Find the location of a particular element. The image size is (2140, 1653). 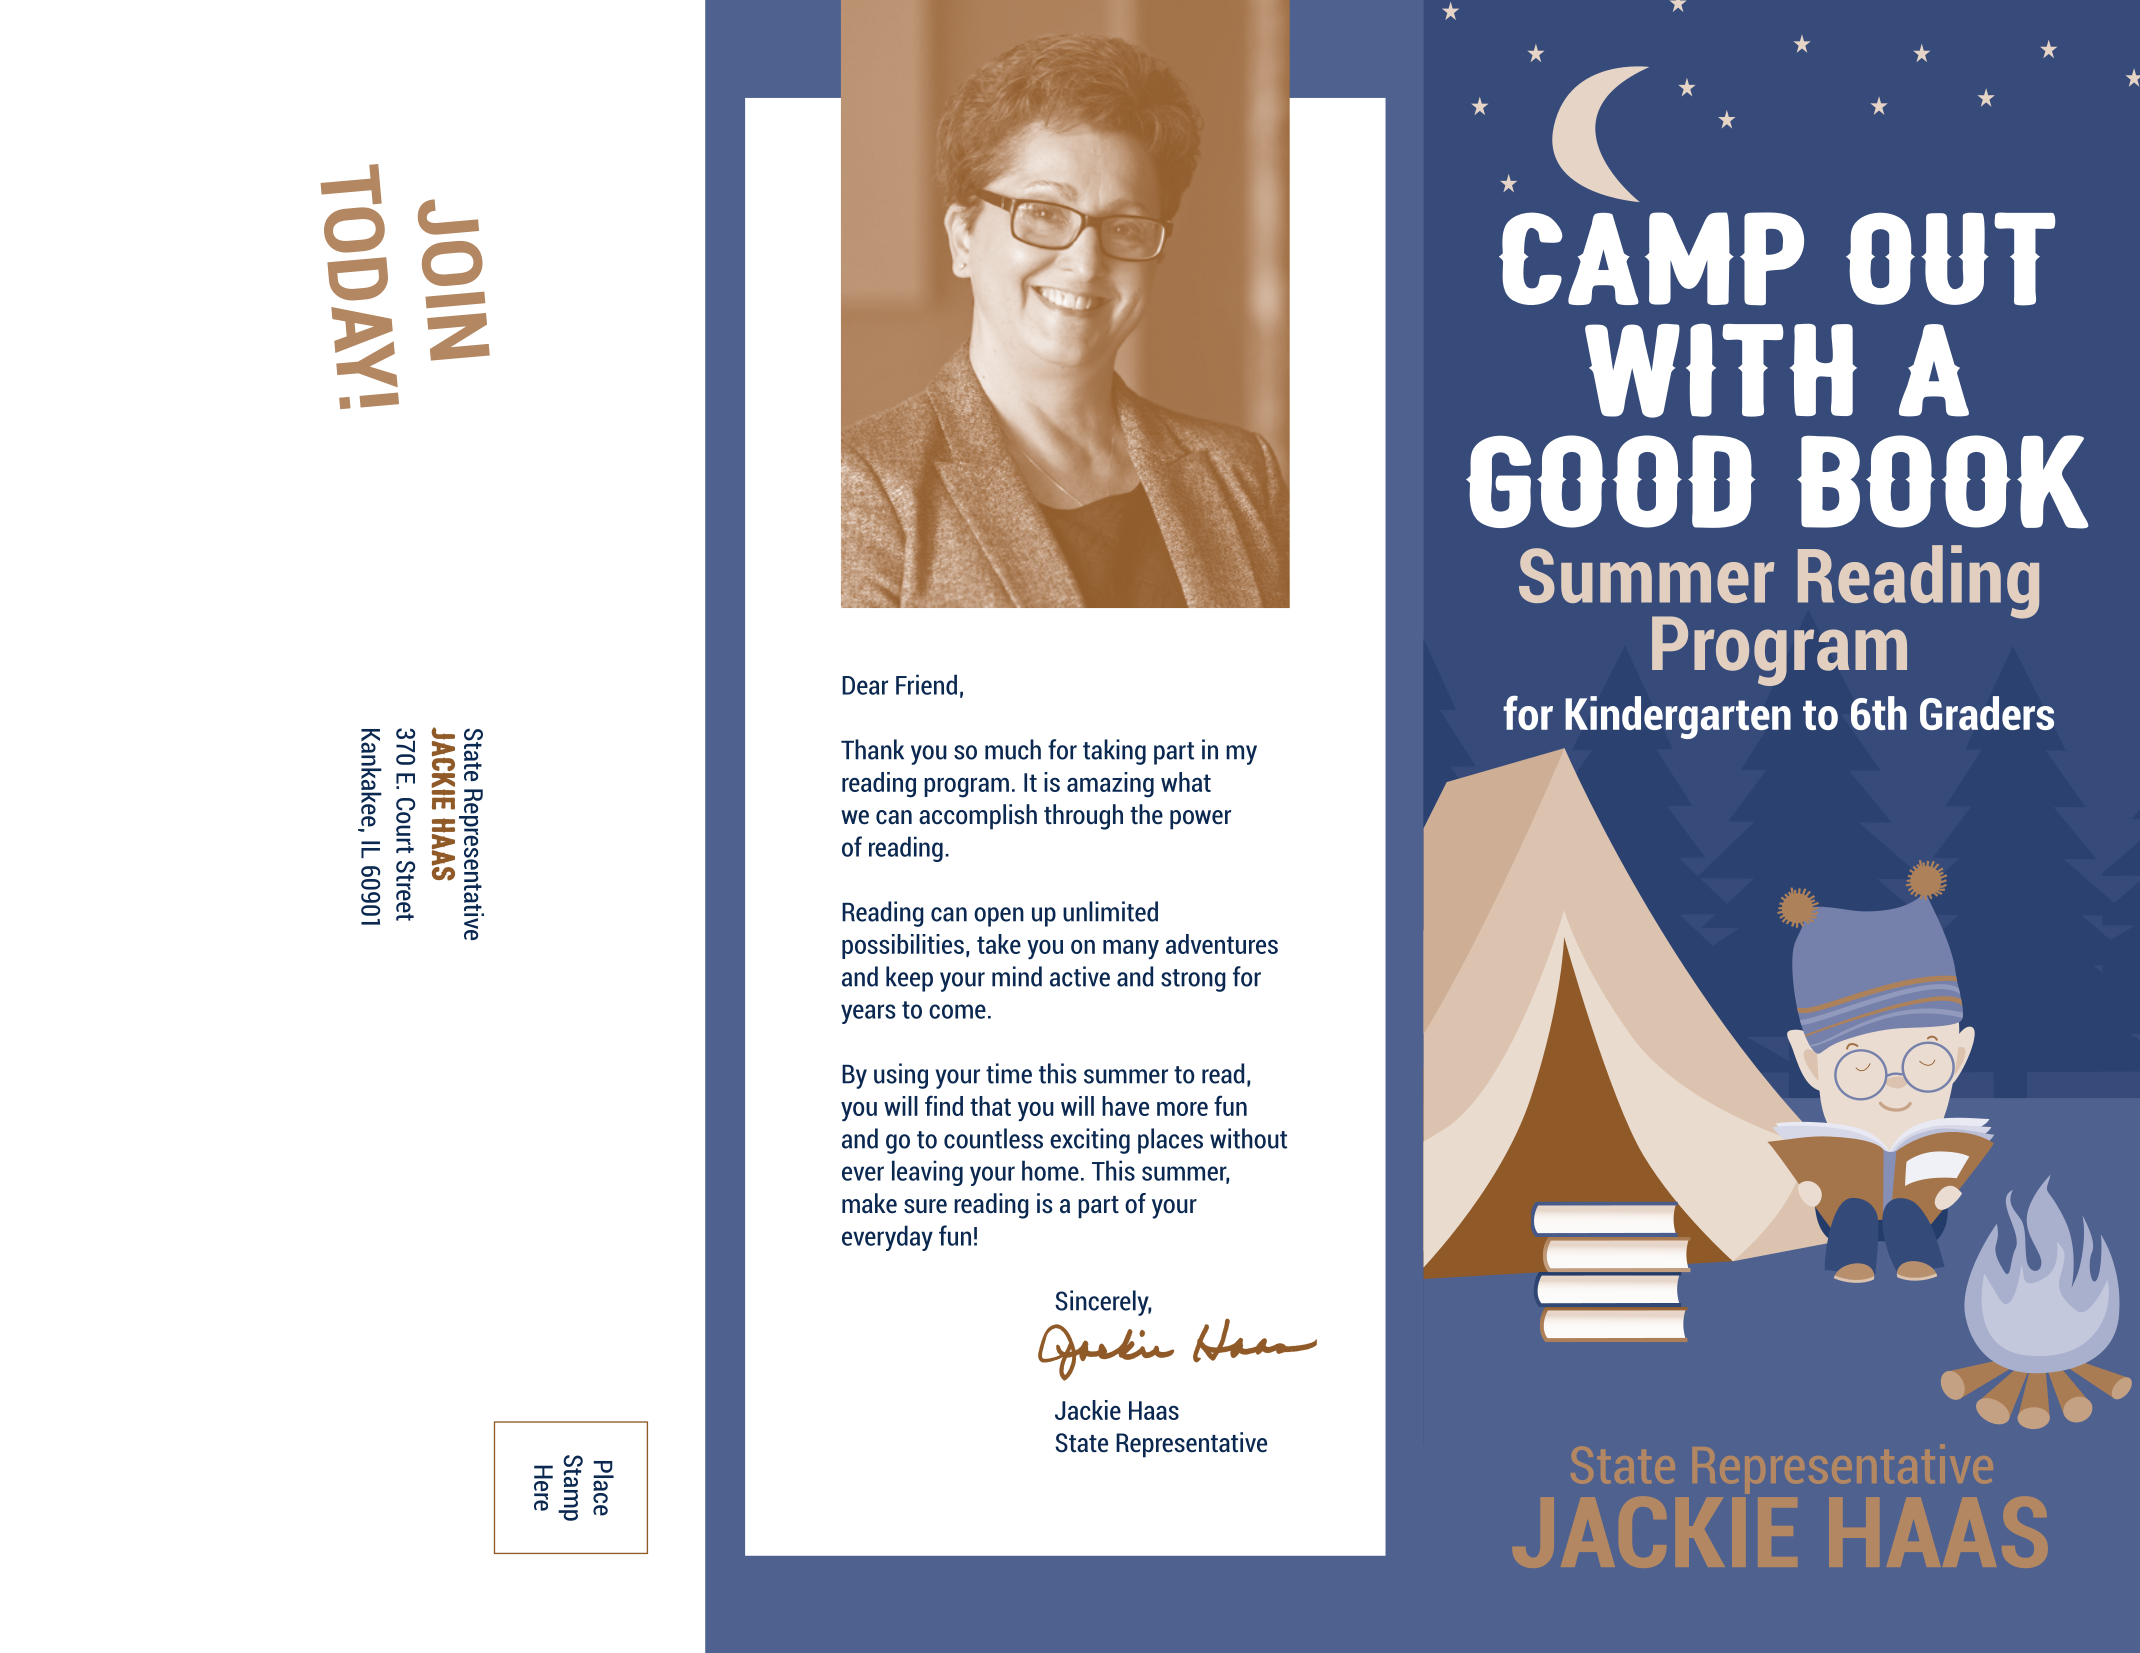

home is located at coordinates (1050, 1170).
